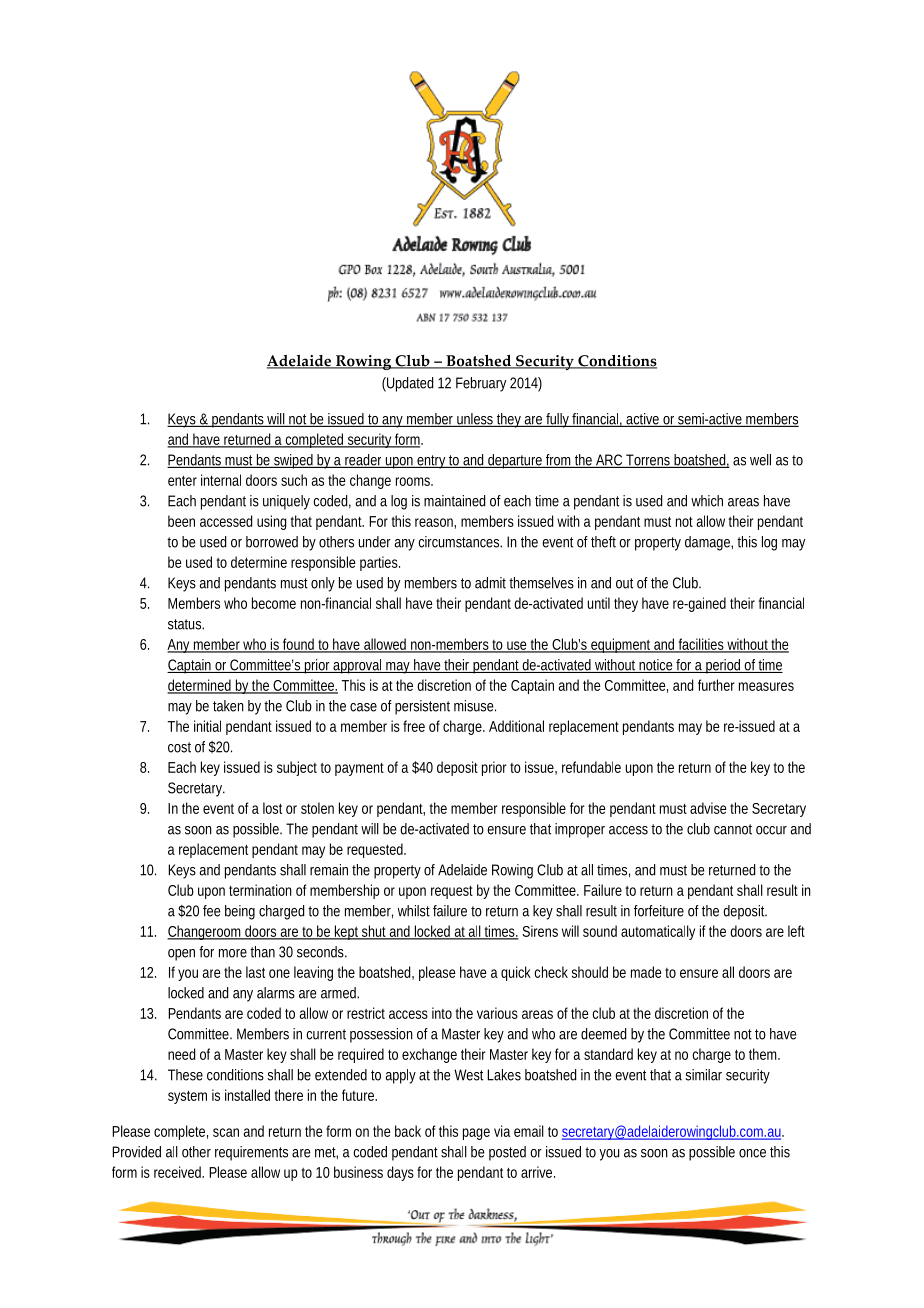 This screenshot has width=924, height=1308. I want to click on advise, so click(708, 808).
